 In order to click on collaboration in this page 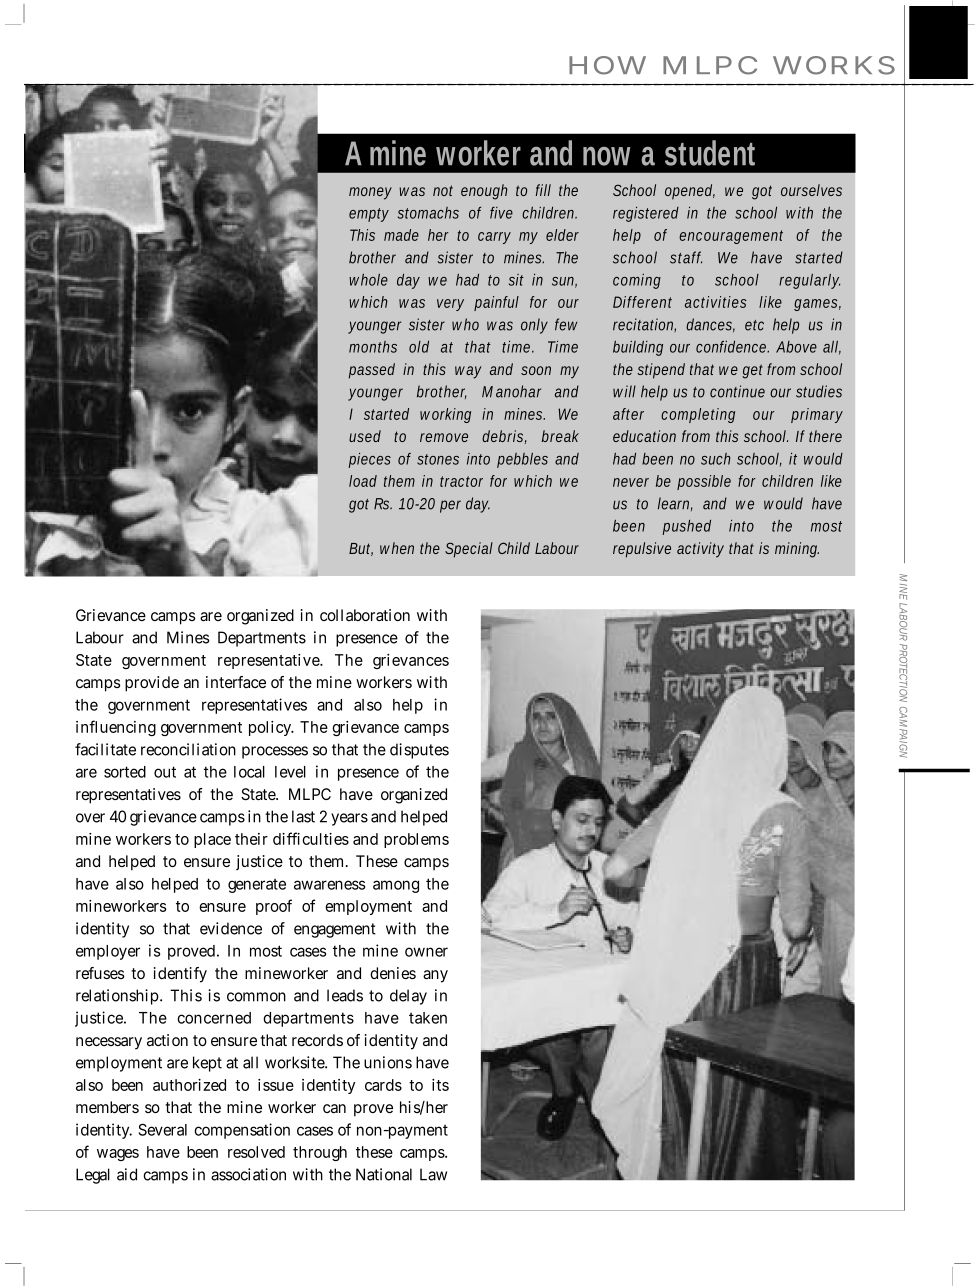, I will do `click(365, 615)`.
